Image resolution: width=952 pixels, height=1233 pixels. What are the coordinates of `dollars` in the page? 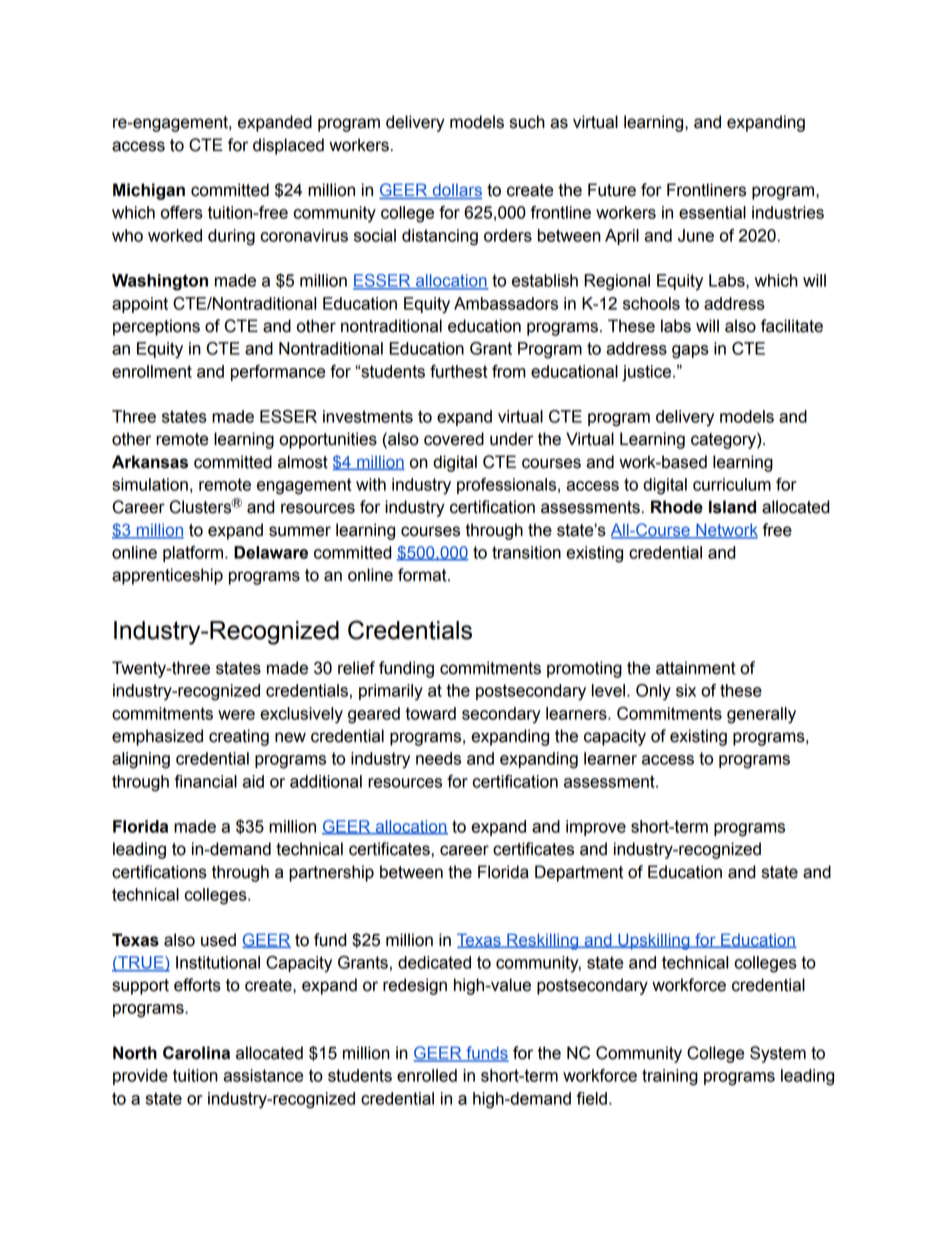 It's located at (456, 191).
